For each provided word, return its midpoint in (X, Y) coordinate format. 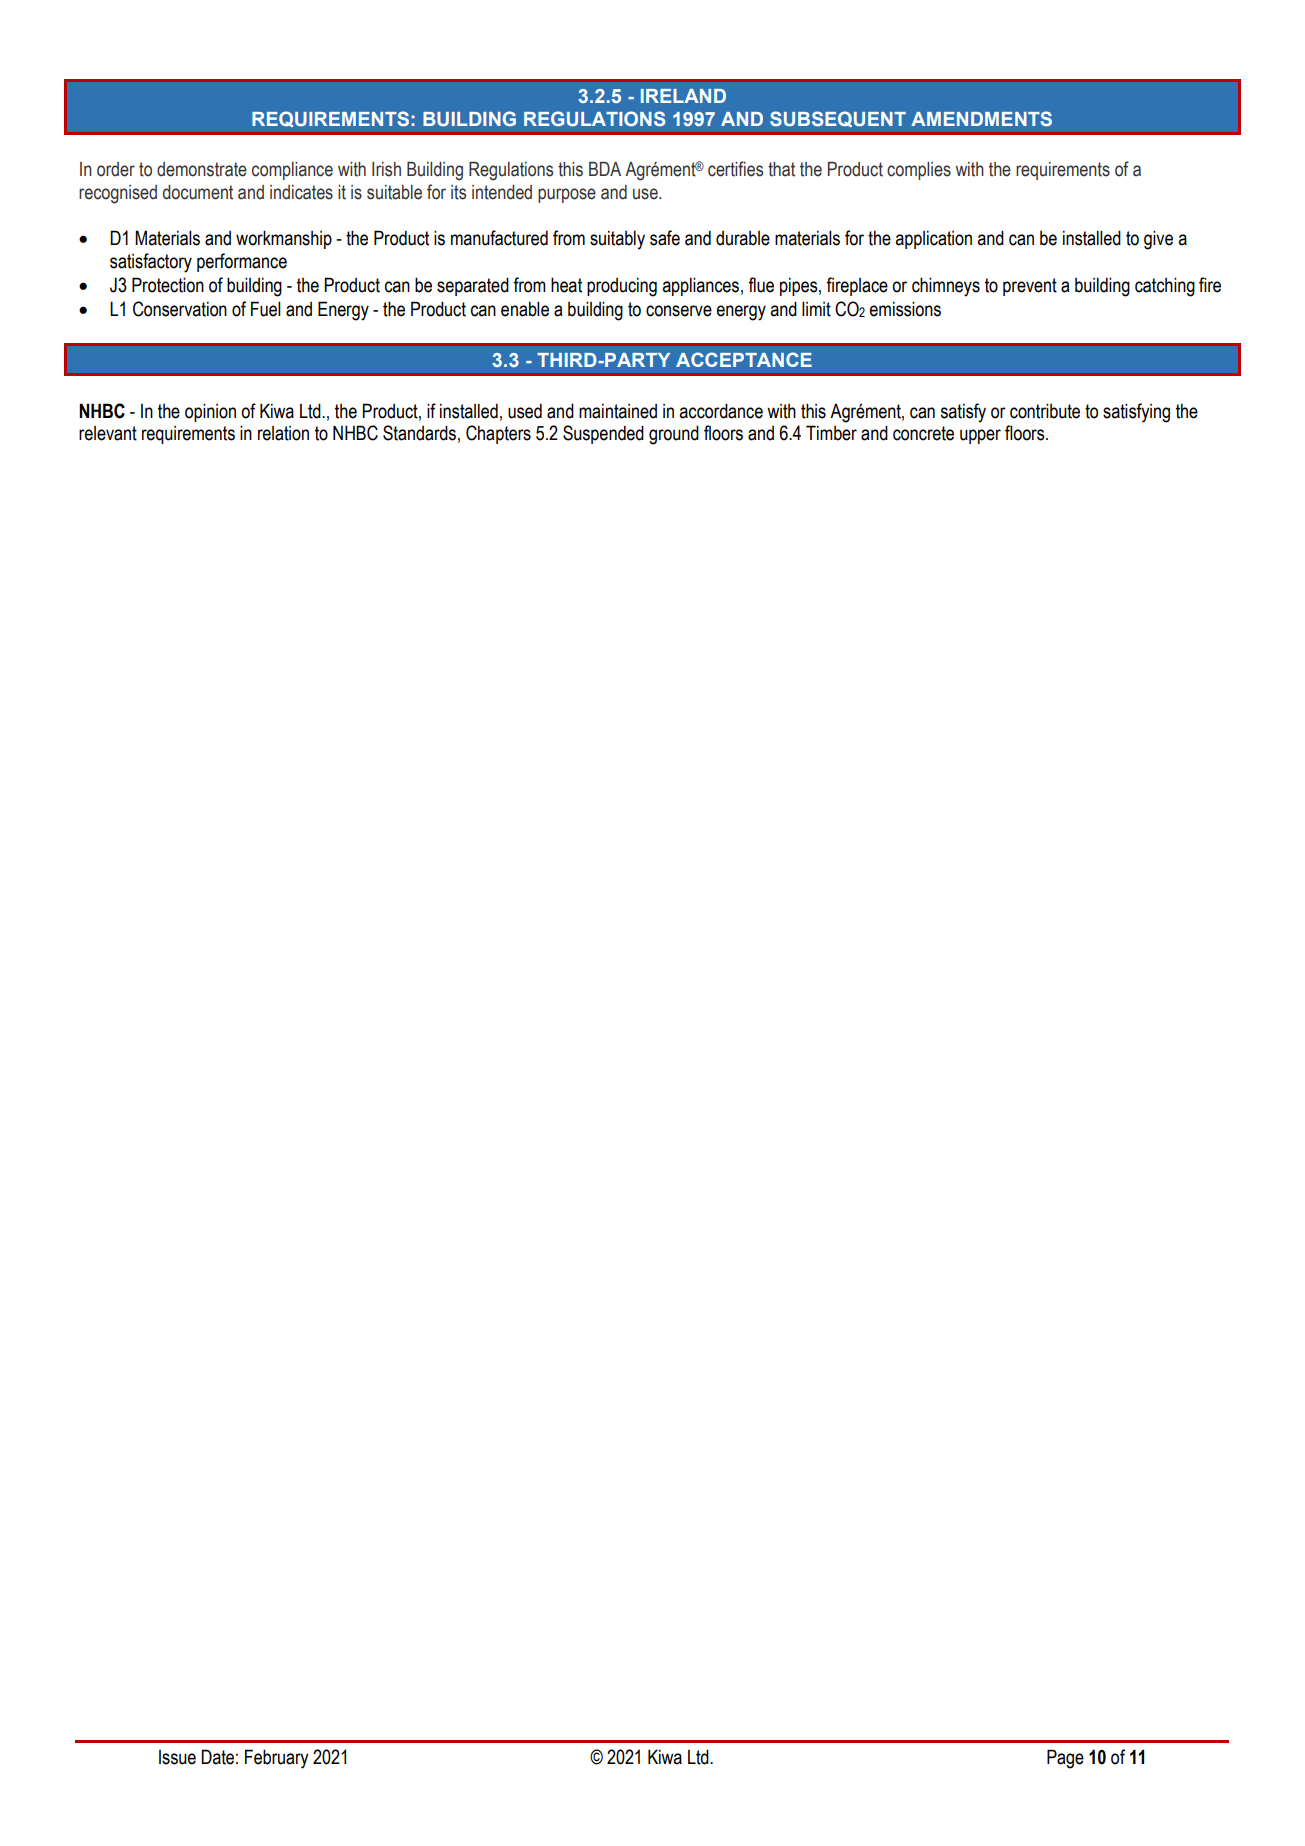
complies (919, 171)
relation (283, 433)
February (277, 1759)
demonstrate (202, 169)
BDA (605, 169)
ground (674, 435)
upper (980, 436)
